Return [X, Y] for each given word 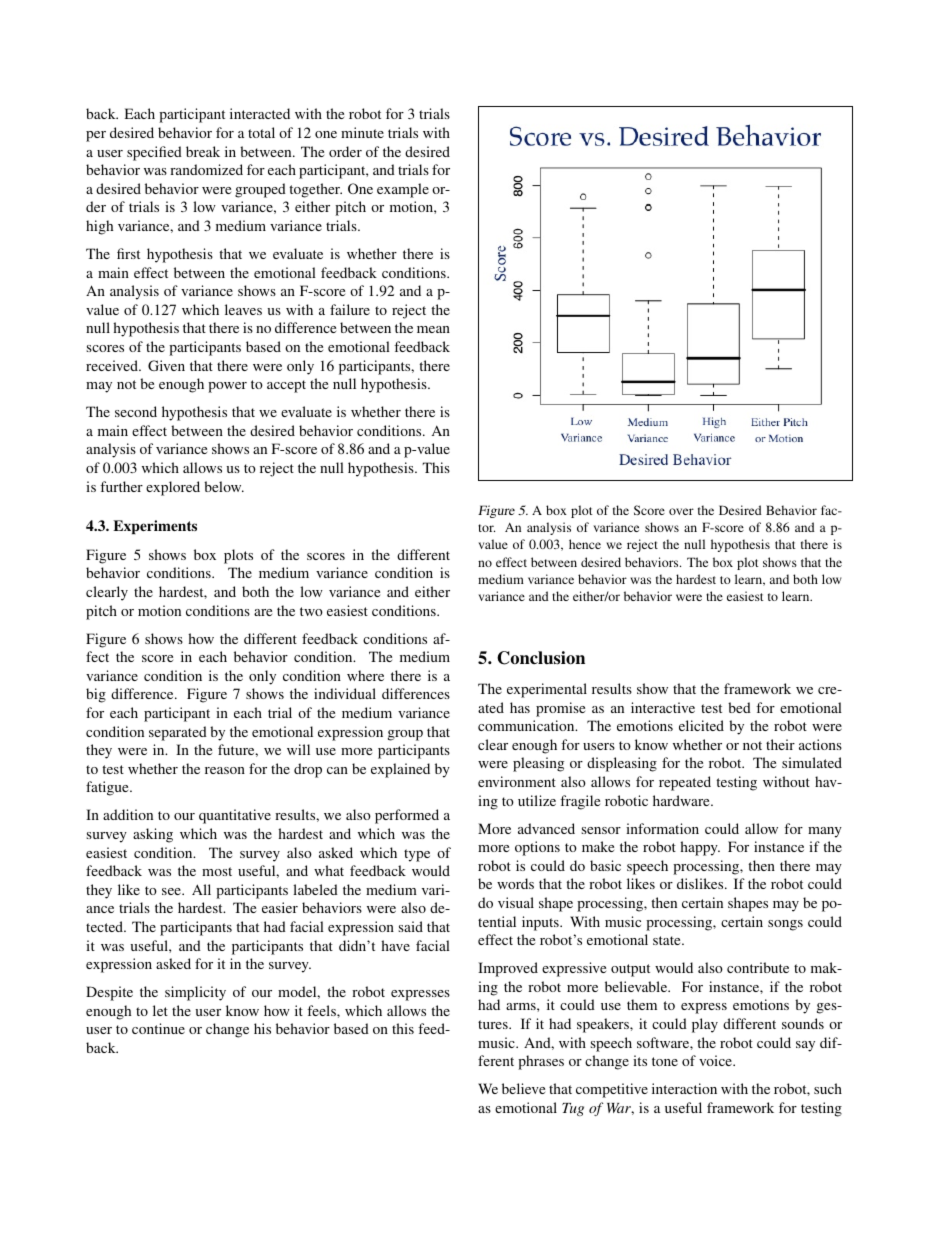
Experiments [155, 527]
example [403, 190]
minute [362, 132]
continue [158, 1028]
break [203, 151]
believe [523, 1088]
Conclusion [541, 658]
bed [739, 707]
